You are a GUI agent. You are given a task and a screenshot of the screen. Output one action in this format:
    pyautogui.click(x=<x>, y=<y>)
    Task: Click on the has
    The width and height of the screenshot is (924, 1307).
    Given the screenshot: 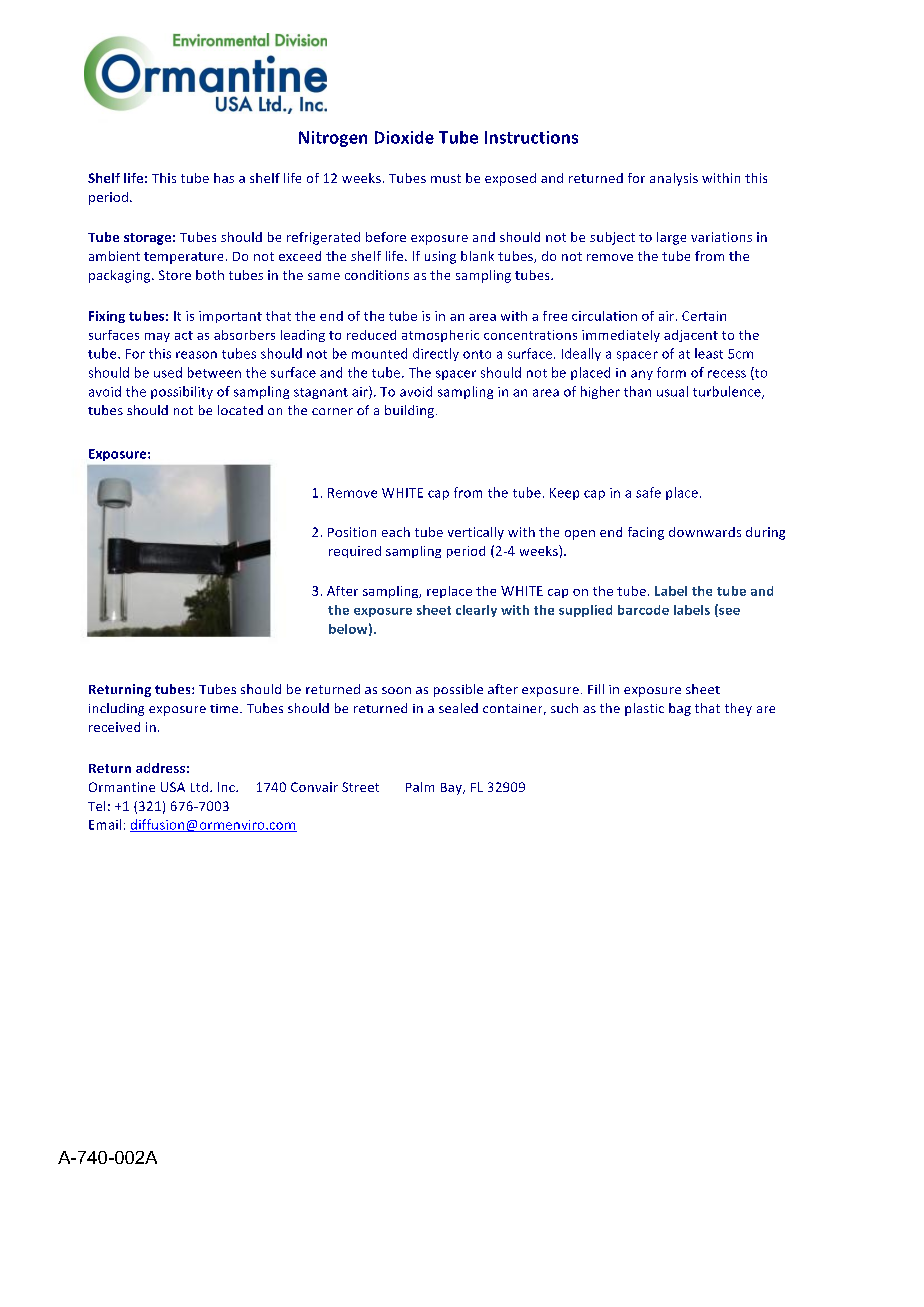 What is the action you would take?
    pyautogui.click(x=224, y=178)
